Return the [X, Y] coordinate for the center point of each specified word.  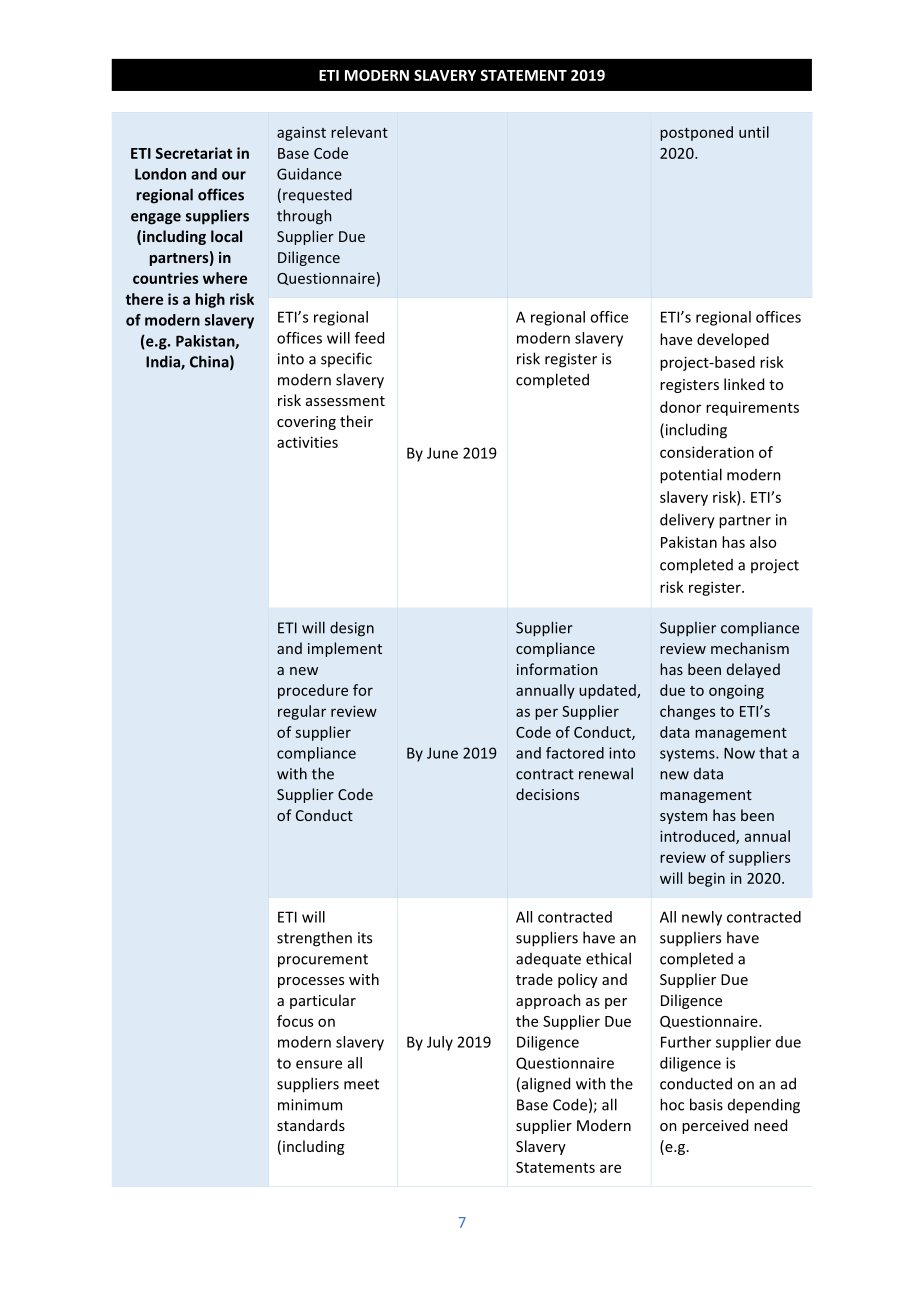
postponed [696, 133]
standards [311, 1125]
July [440, 1043]
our [234, 175]
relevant [359, 132]
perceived [715, 1126]
